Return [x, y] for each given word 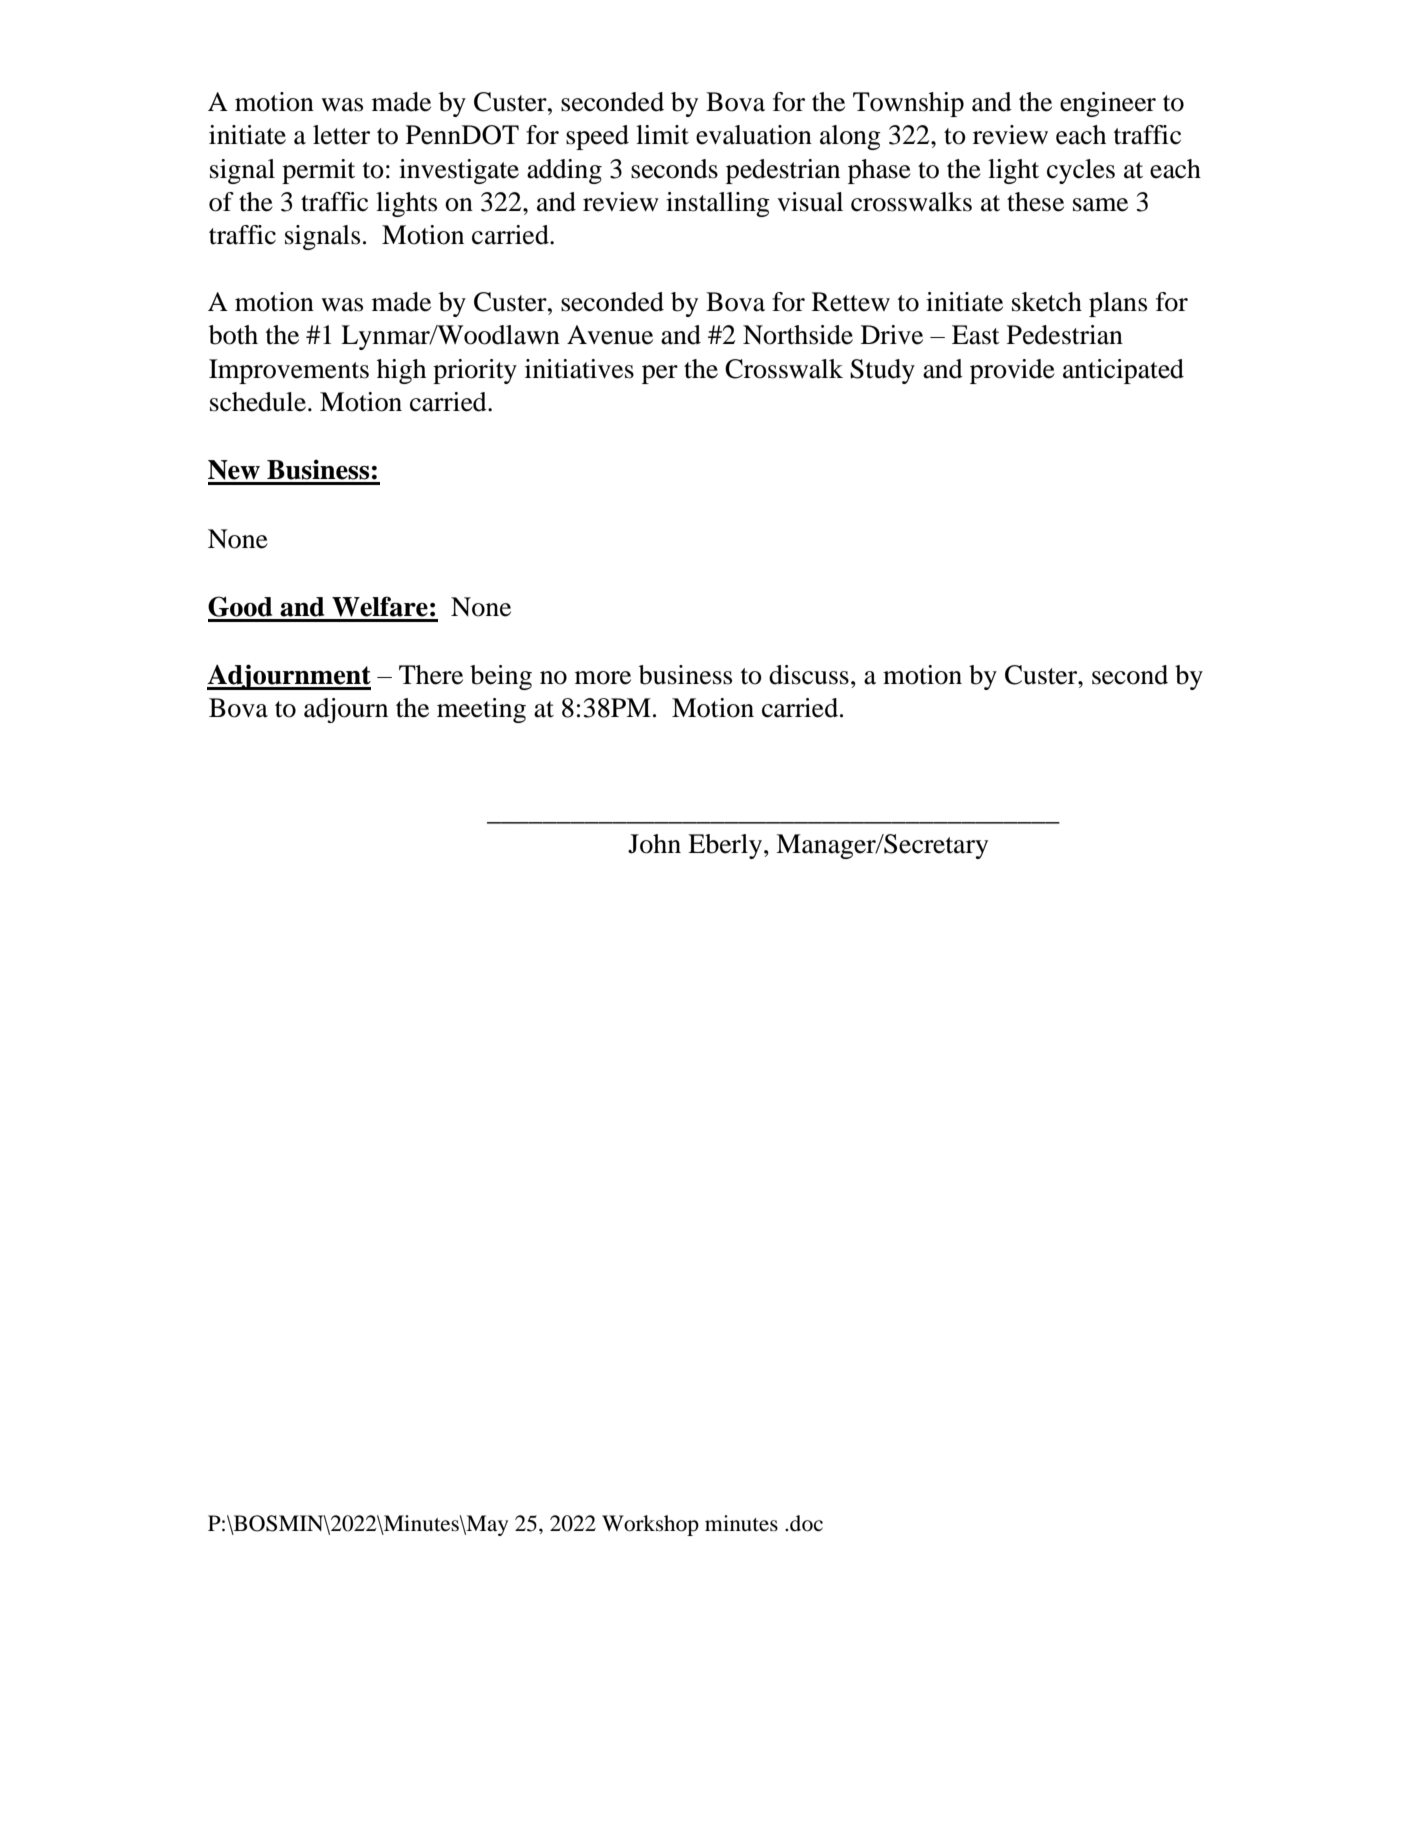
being [501, 677]
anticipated [1123, 371]
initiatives [579, 369]
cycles [1081, 171]
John [654, 844]
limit [662, 135]
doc [806, 1523]
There [431, 675]
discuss [809, 675]
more [603, 678]
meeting [481, 710]
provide [1012, 371]
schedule [258, 402]
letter [341, 135]
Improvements [289, 371]
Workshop [650, 1525]
